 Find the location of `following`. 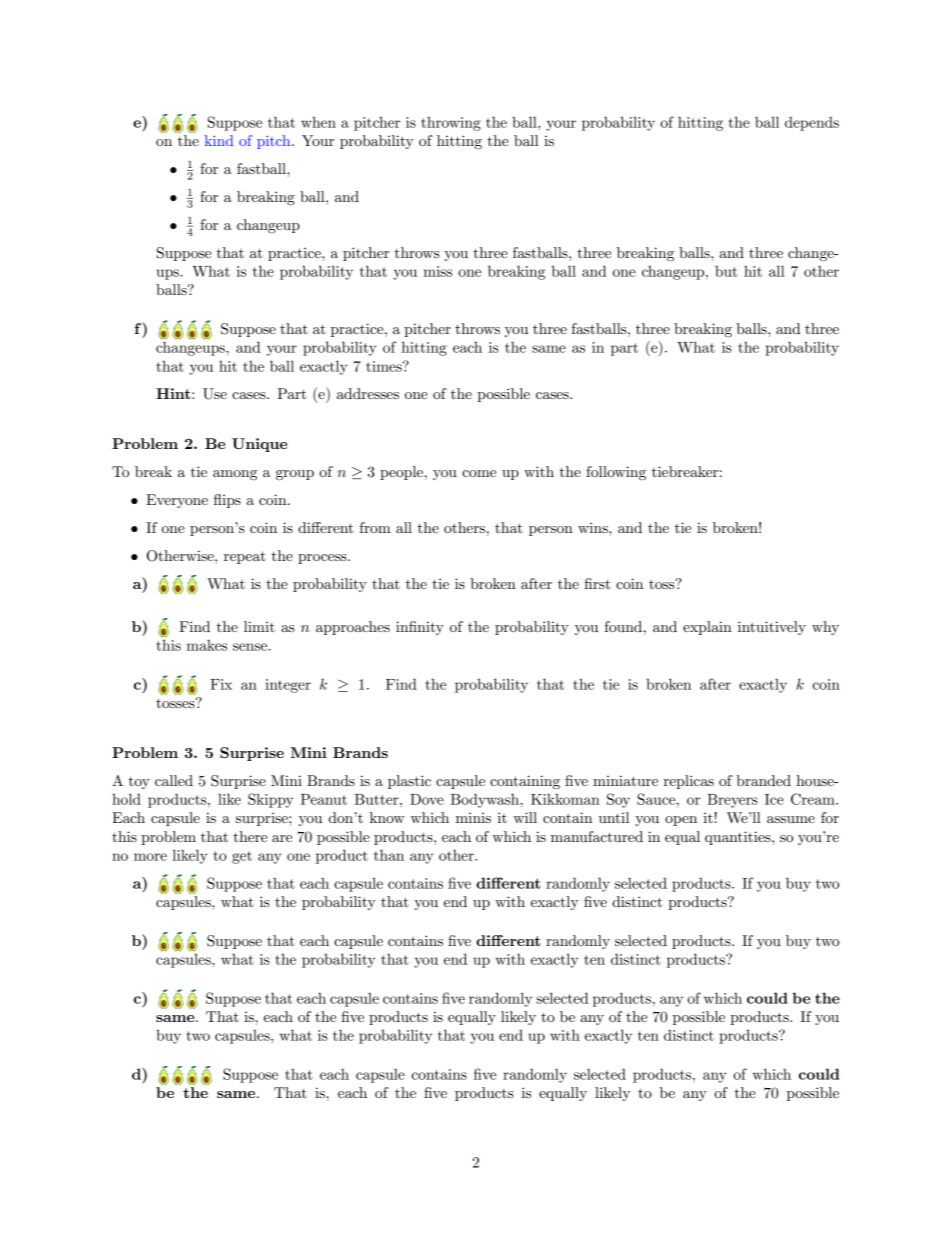

following is located at coordinates (616, 473).
